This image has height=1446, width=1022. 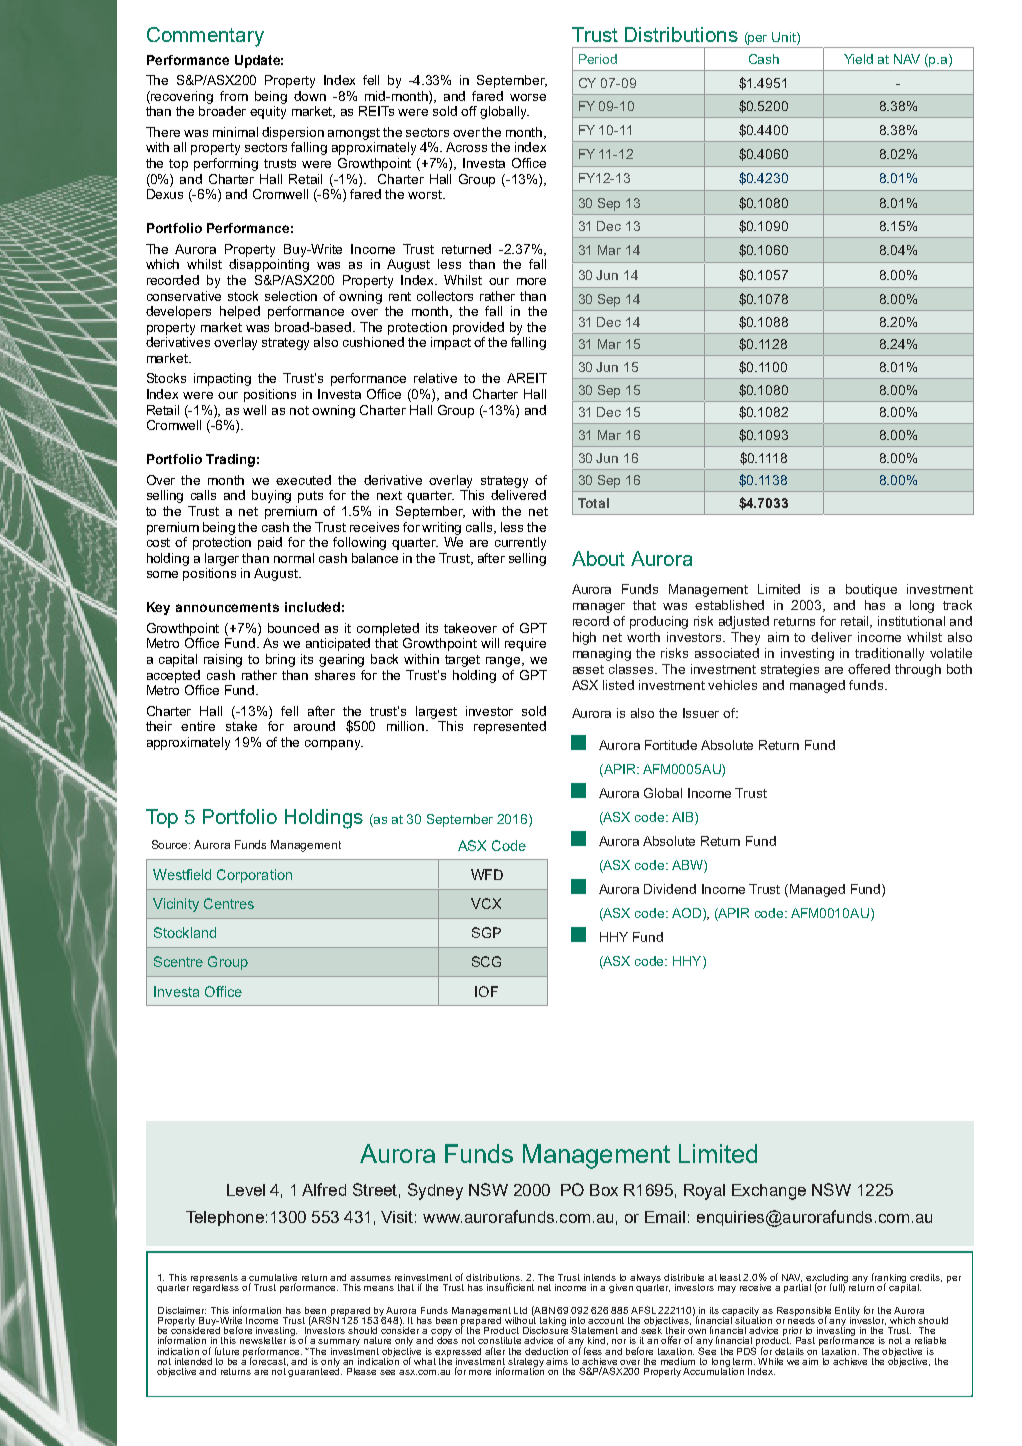 What do you see at coordinates (547, 1330) in the image?
I see `Disclosure` at bounding box center [547, 1330].
